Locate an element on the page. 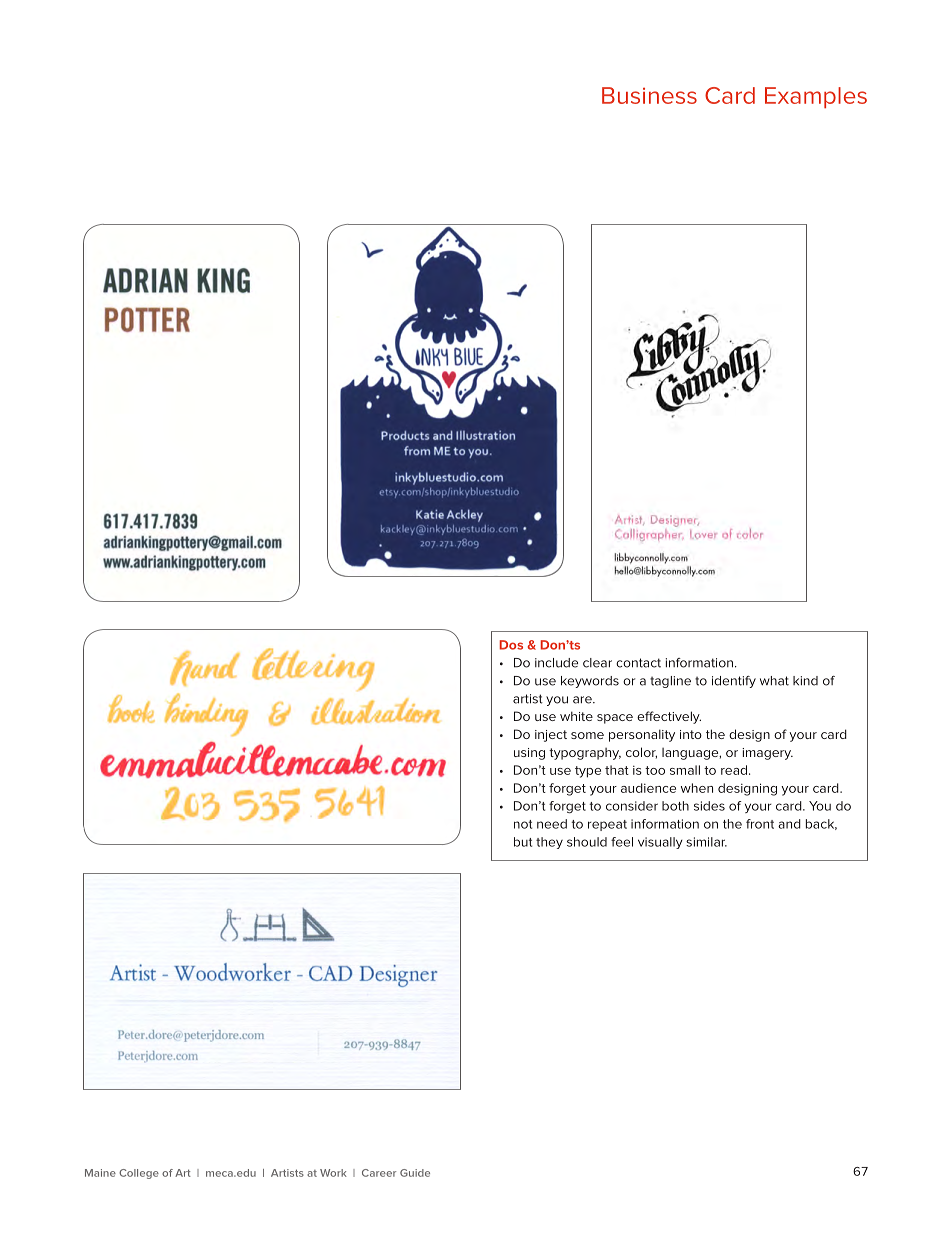  College is located at coordinates (139, 1174).
